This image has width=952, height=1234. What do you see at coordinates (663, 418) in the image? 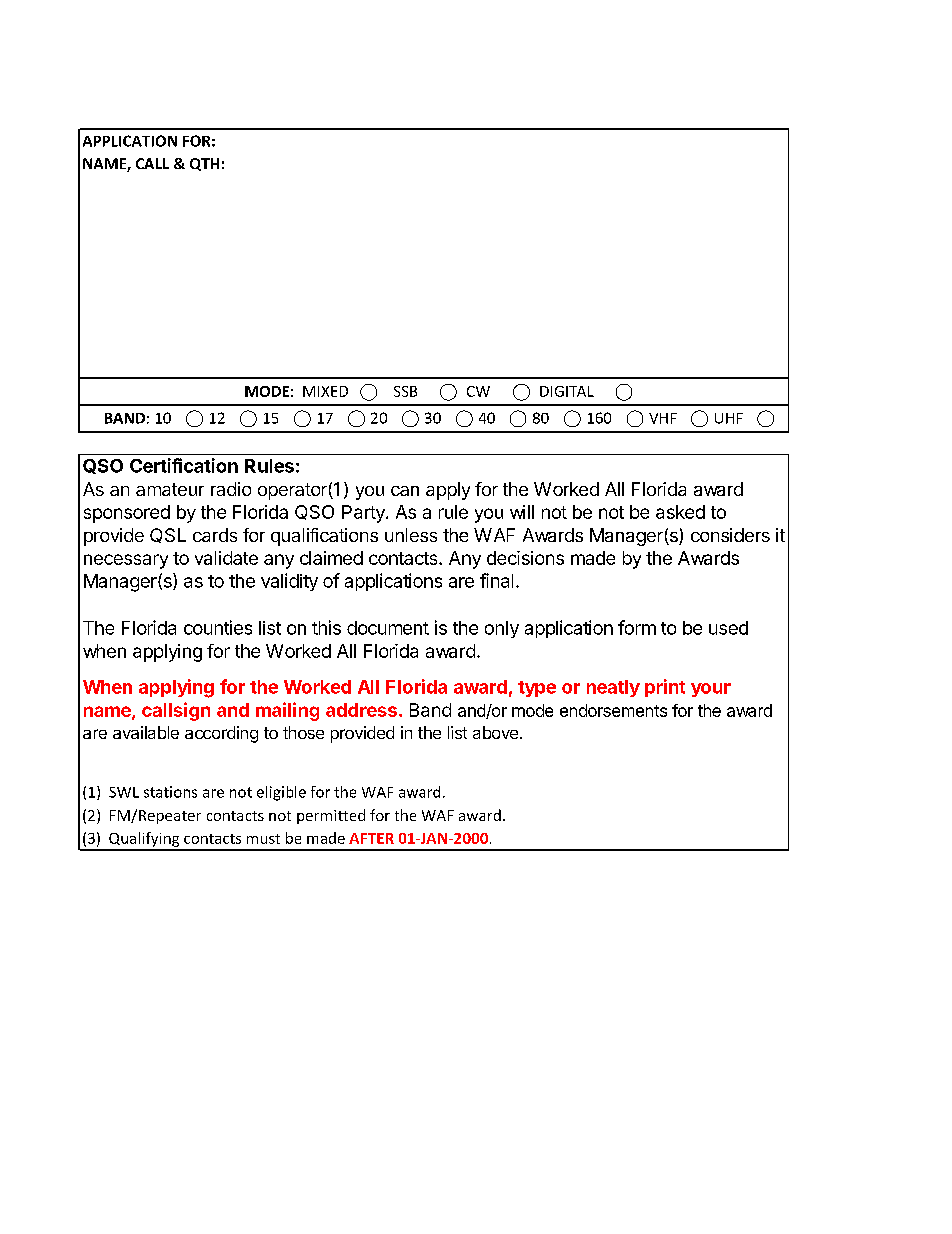
I see `VHF` at bounding box center [663, 418].
